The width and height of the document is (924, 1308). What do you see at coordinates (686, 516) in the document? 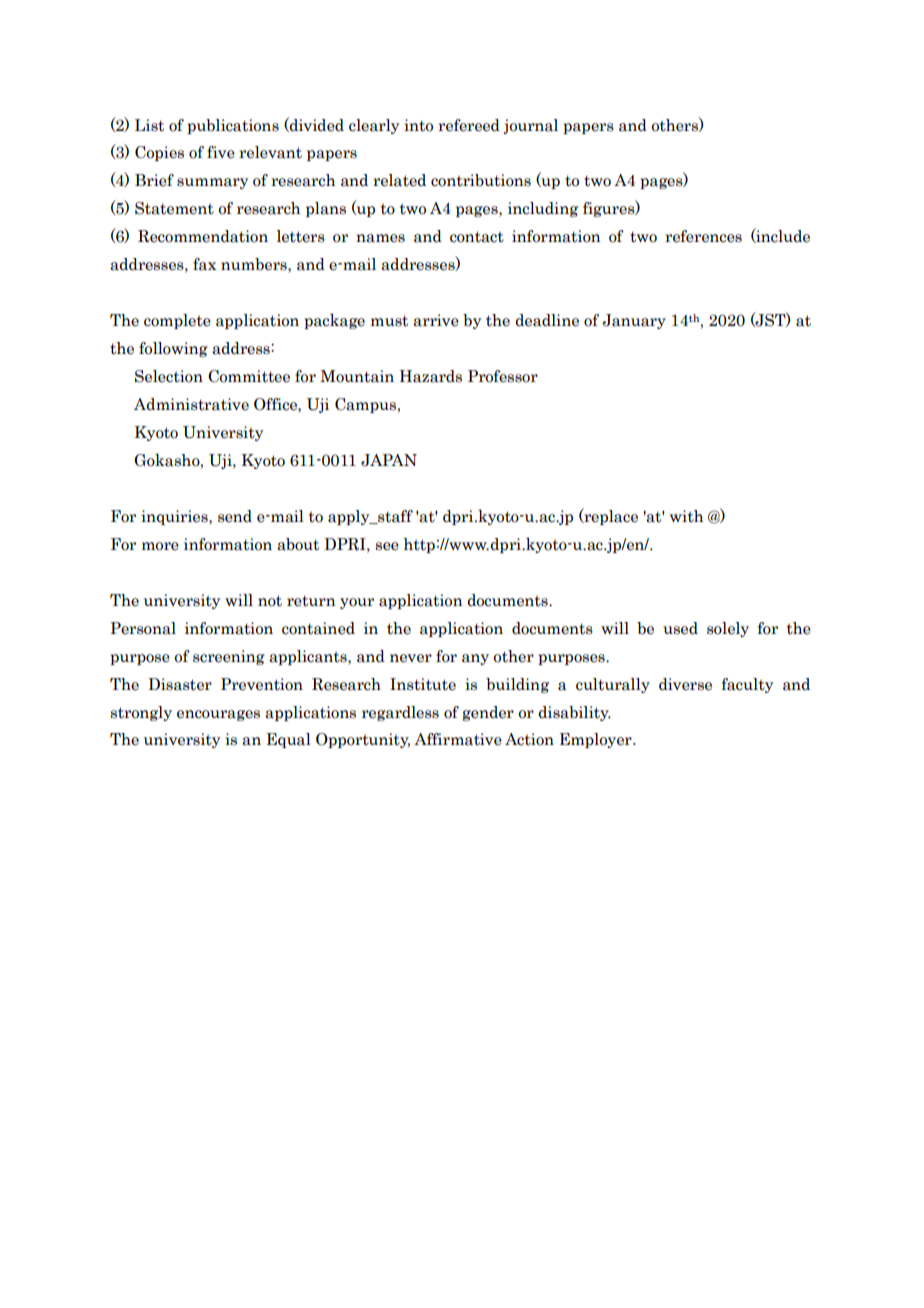
I see `with` at bounding box center [686, 516].
